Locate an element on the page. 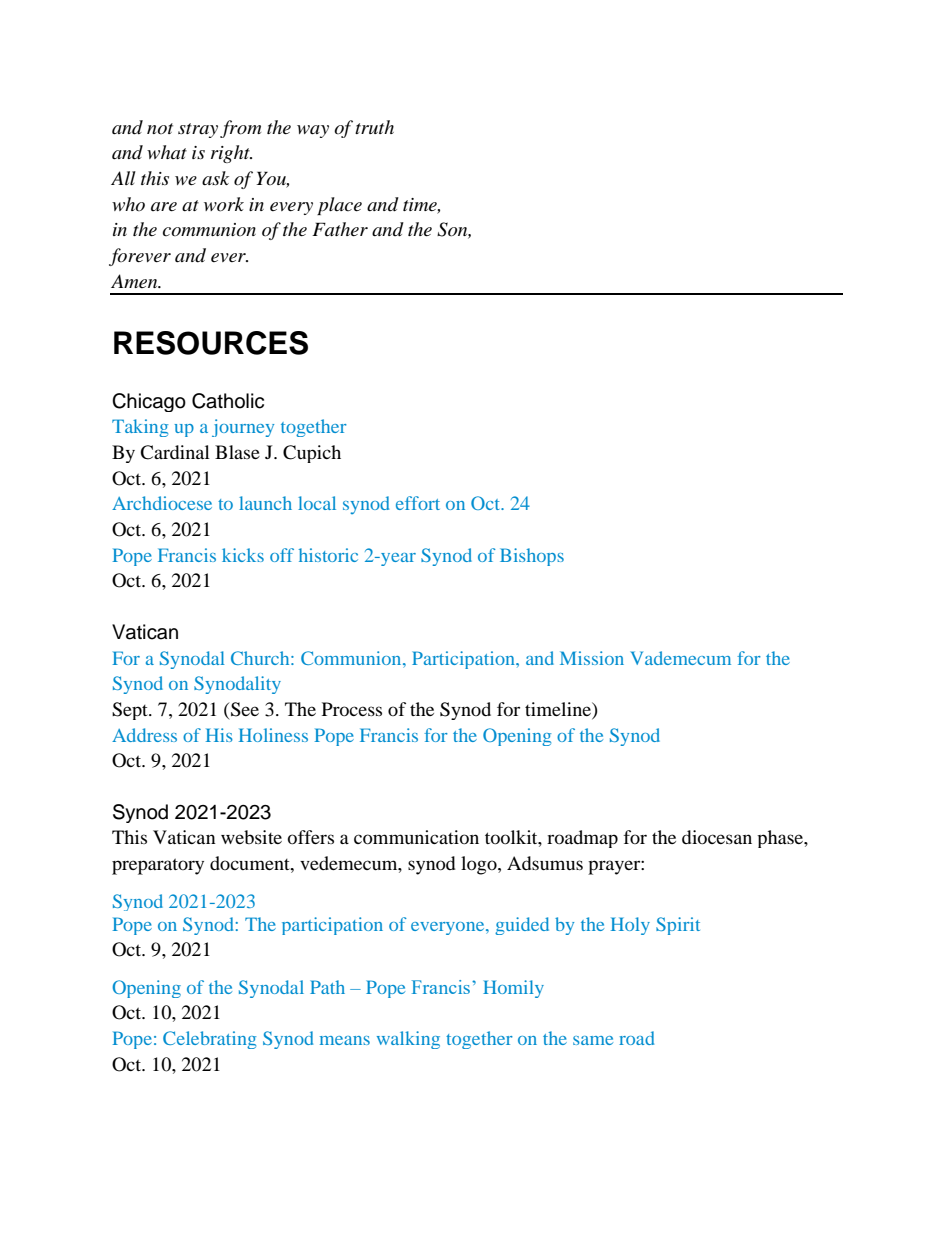 This page has width=952, height=1233. what is located at coordinates (167, 152).
